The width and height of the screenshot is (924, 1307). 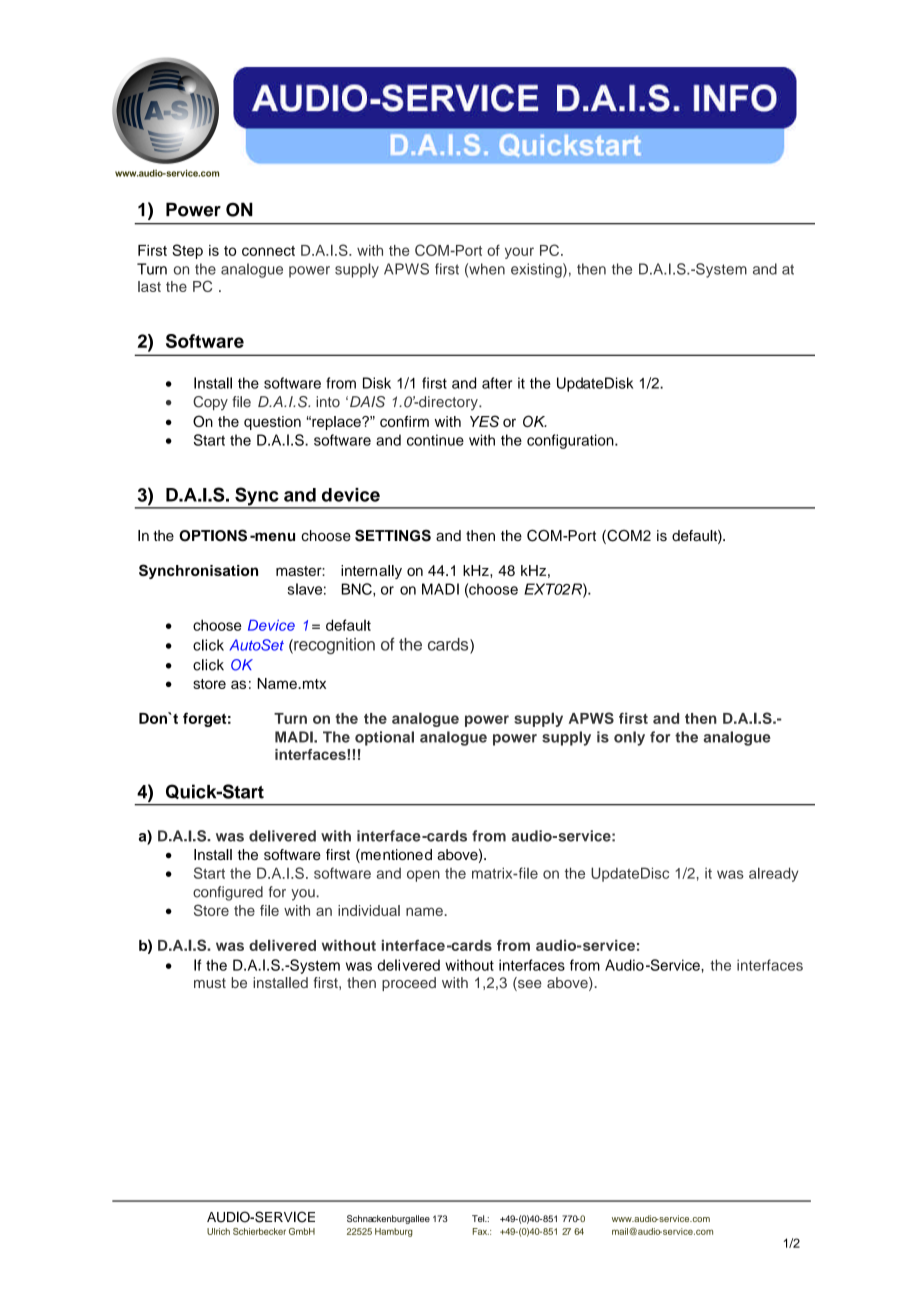 I want to click on Ulrich, so click(x=218, y=1231).
